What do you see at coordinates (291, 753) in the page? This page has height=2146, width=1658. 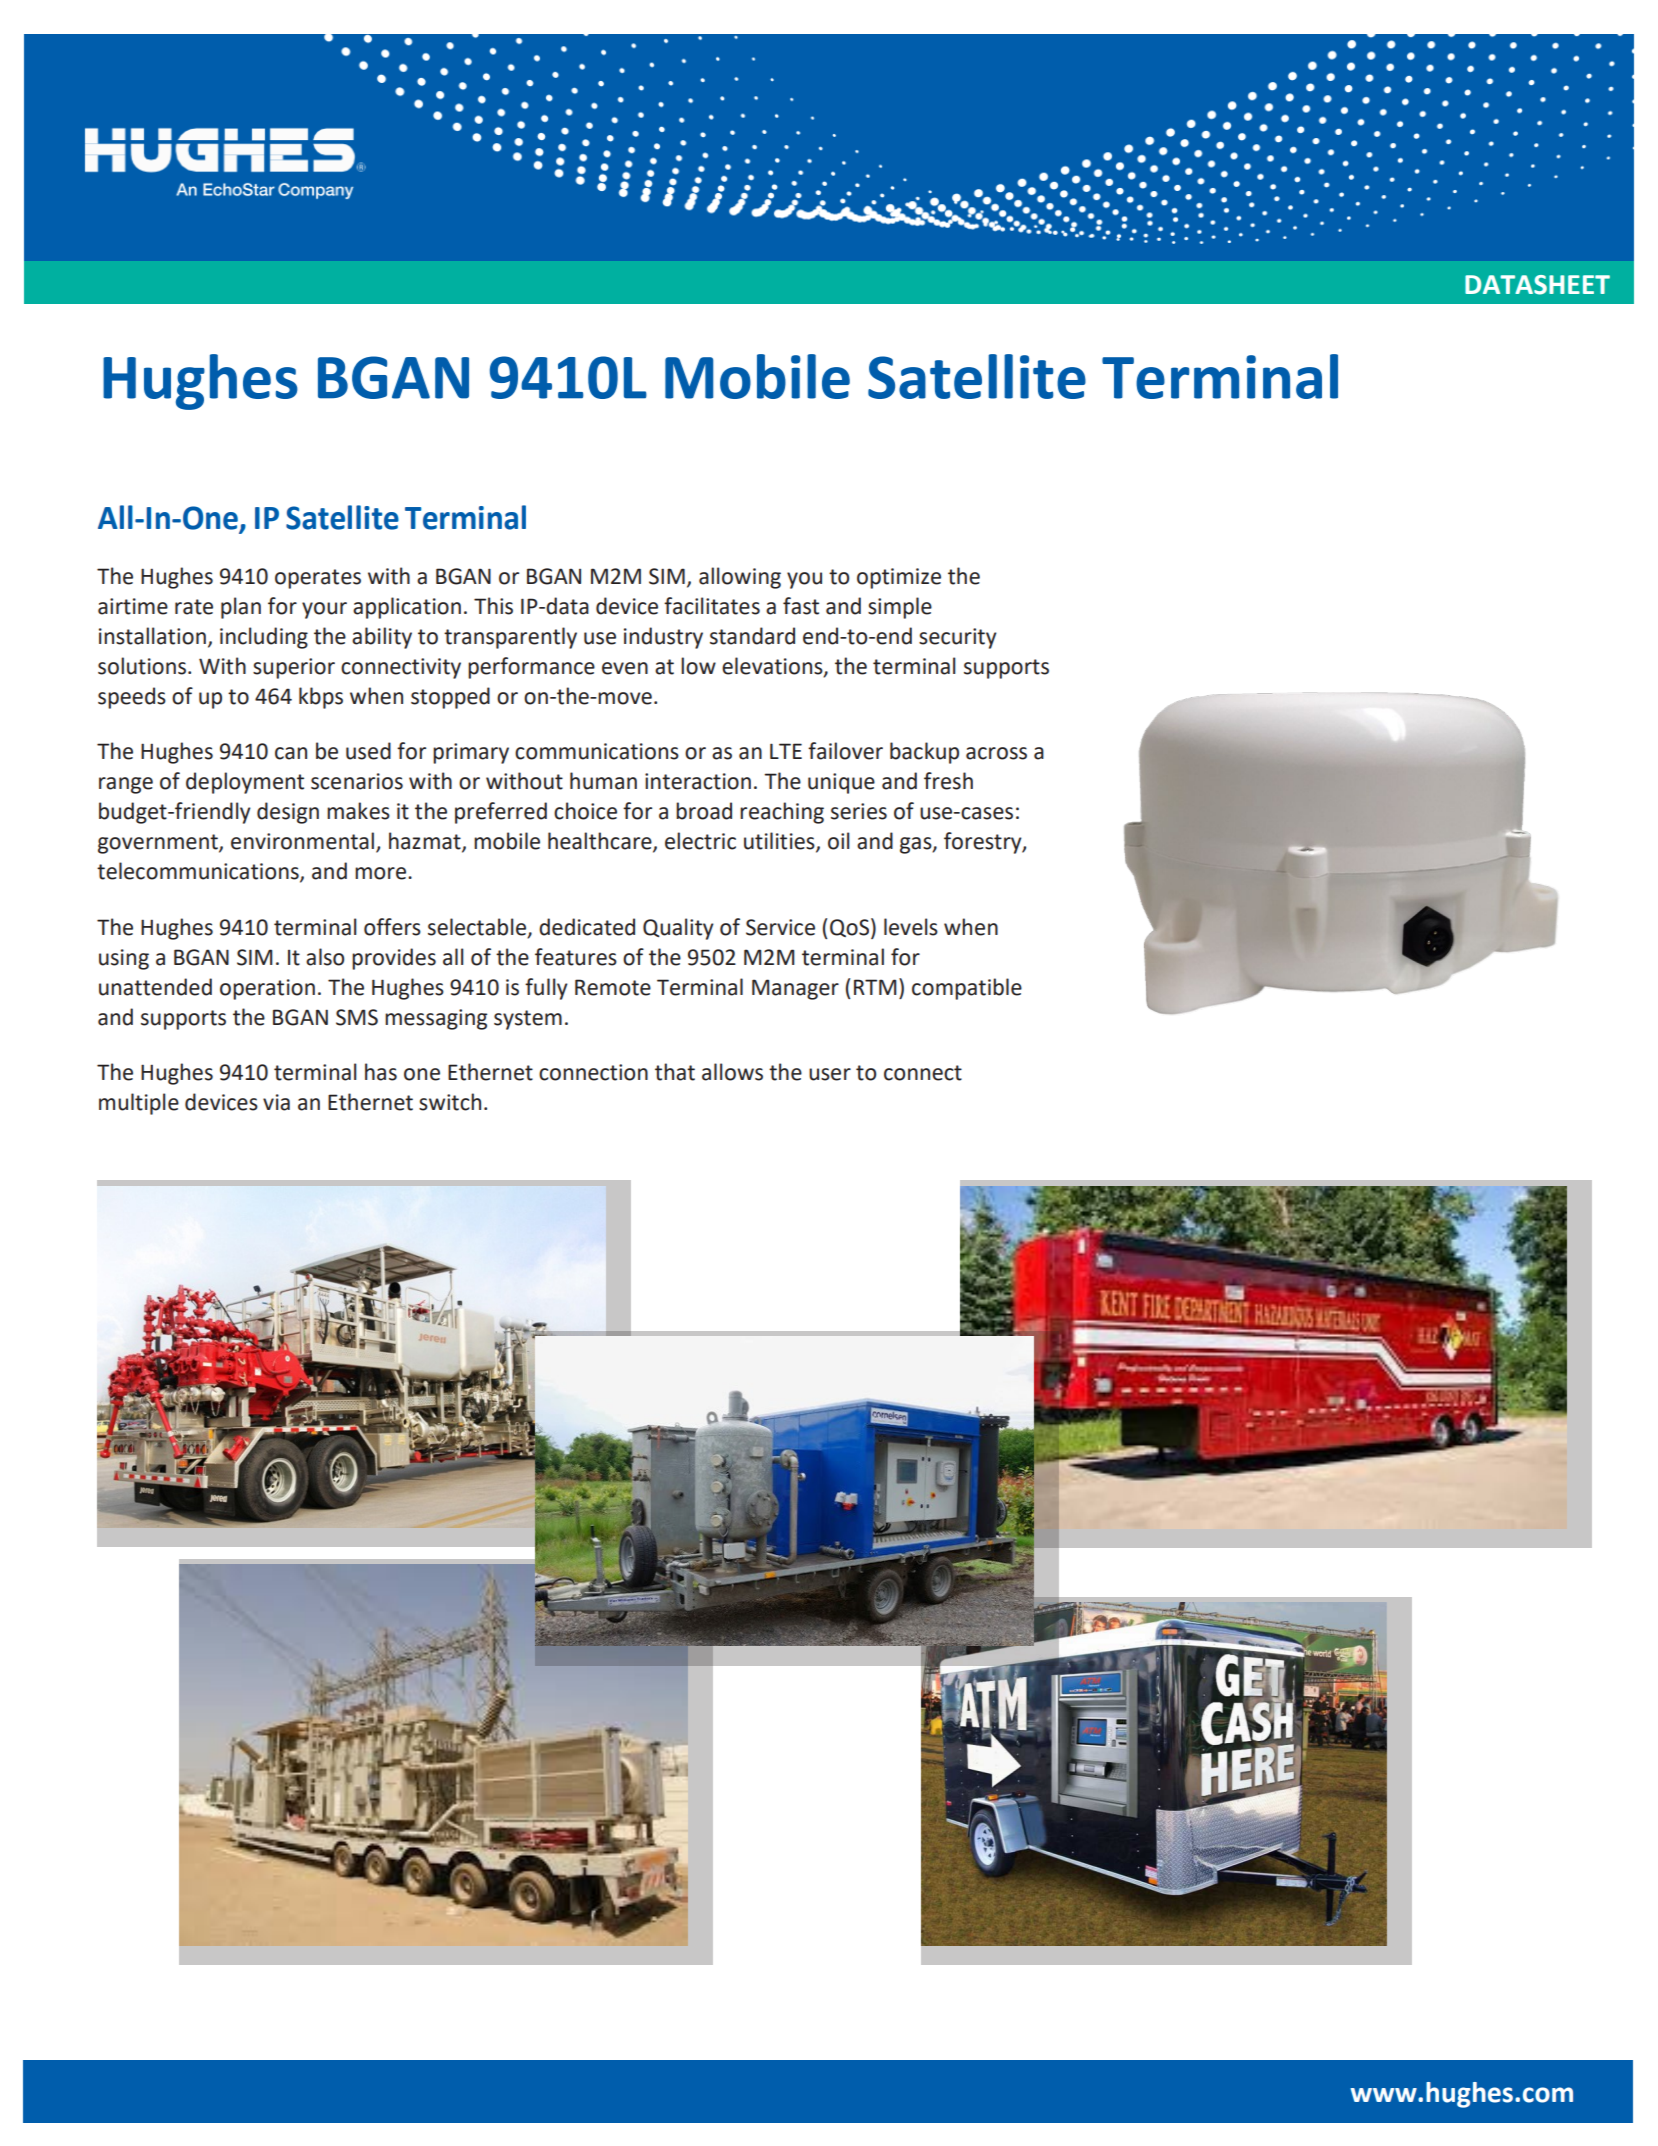 I see `can` at bounding box center [291, 753].
